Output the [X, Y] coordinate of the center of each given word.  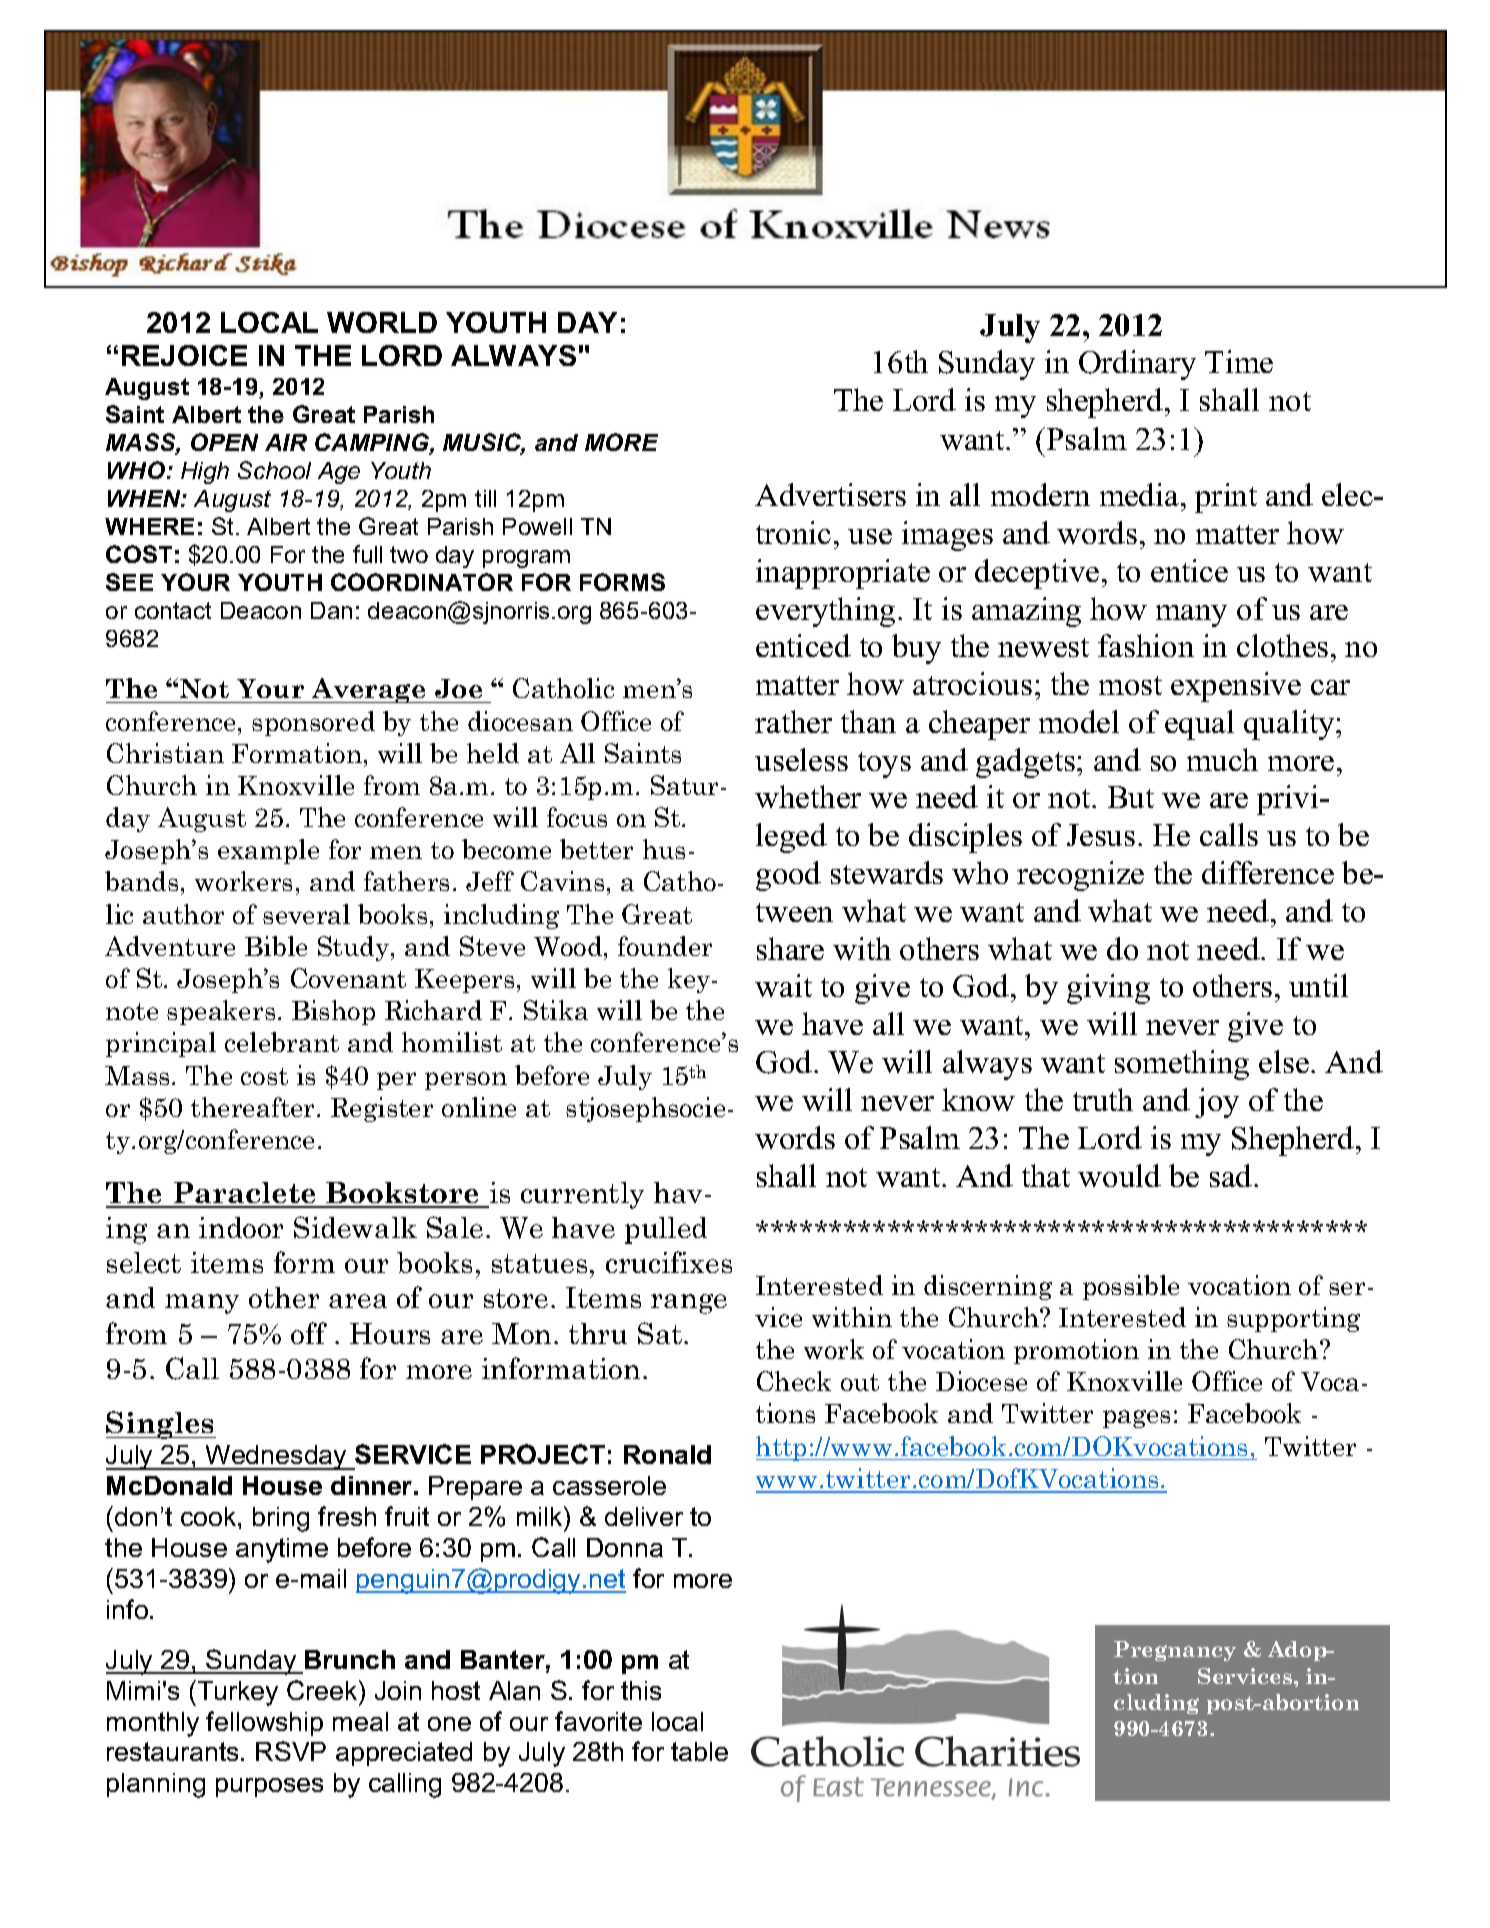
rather [793, 721]
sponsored [313, 723]
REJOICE [184, 355]
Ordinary [1137, 365]
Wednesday [276, 1457]
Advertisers [830, 494]
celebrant [282, 1042]
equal [1199, 725]
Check [794, 1381]
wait [783, 985]
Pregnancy [1175, 1651]
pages [1136, 1419]
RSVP [291, 1751]
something [1182, 1065]
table [699, 1751]
